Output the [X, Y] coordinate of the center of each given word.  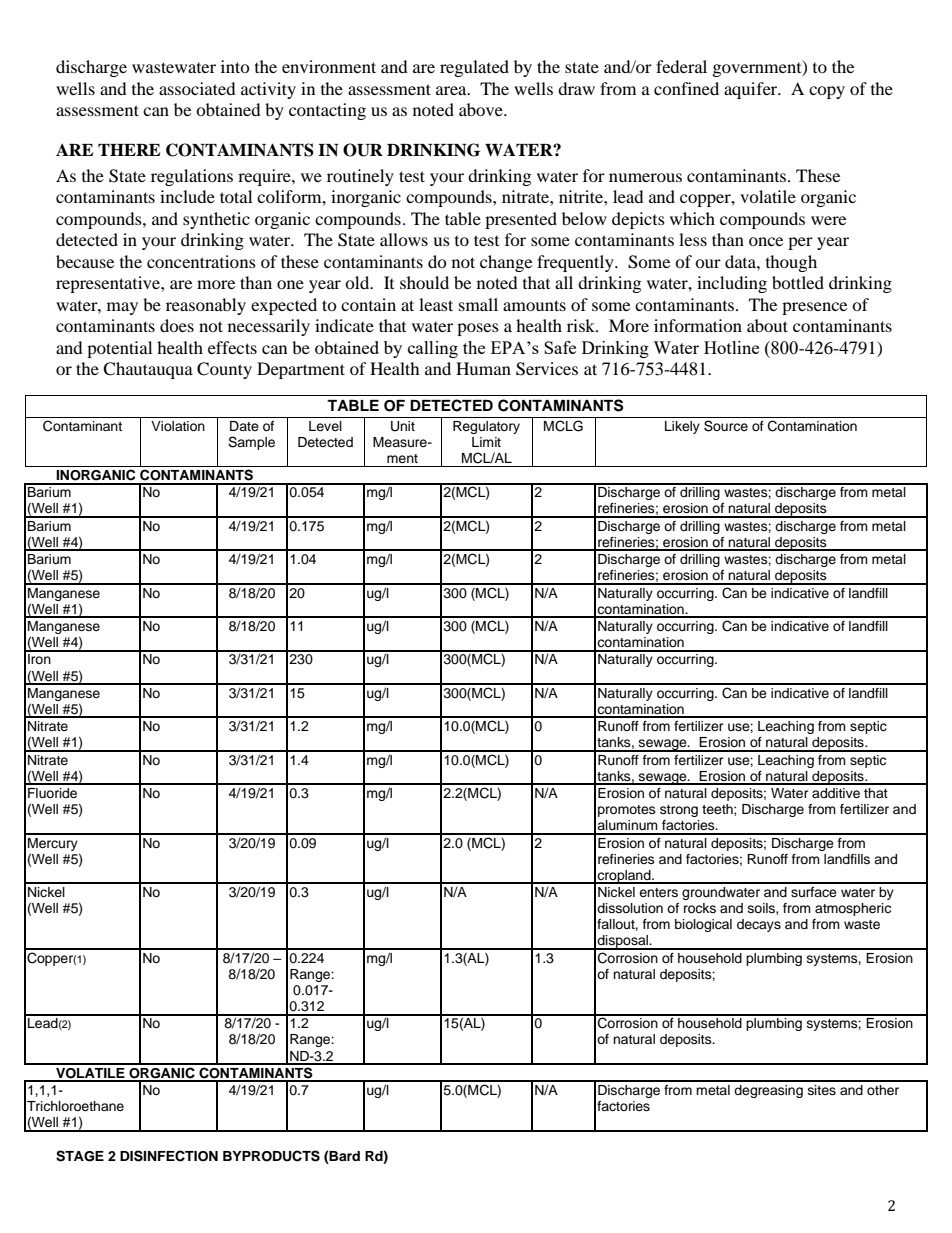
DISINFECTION [169, 1156]
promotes [627, 811]
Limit [486, 442]
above [482, 109]
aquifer [752, 90]
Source [726, 426]
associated [197, 88]
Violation [178, 426]
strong [679, 811]
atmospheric [853, 909]
